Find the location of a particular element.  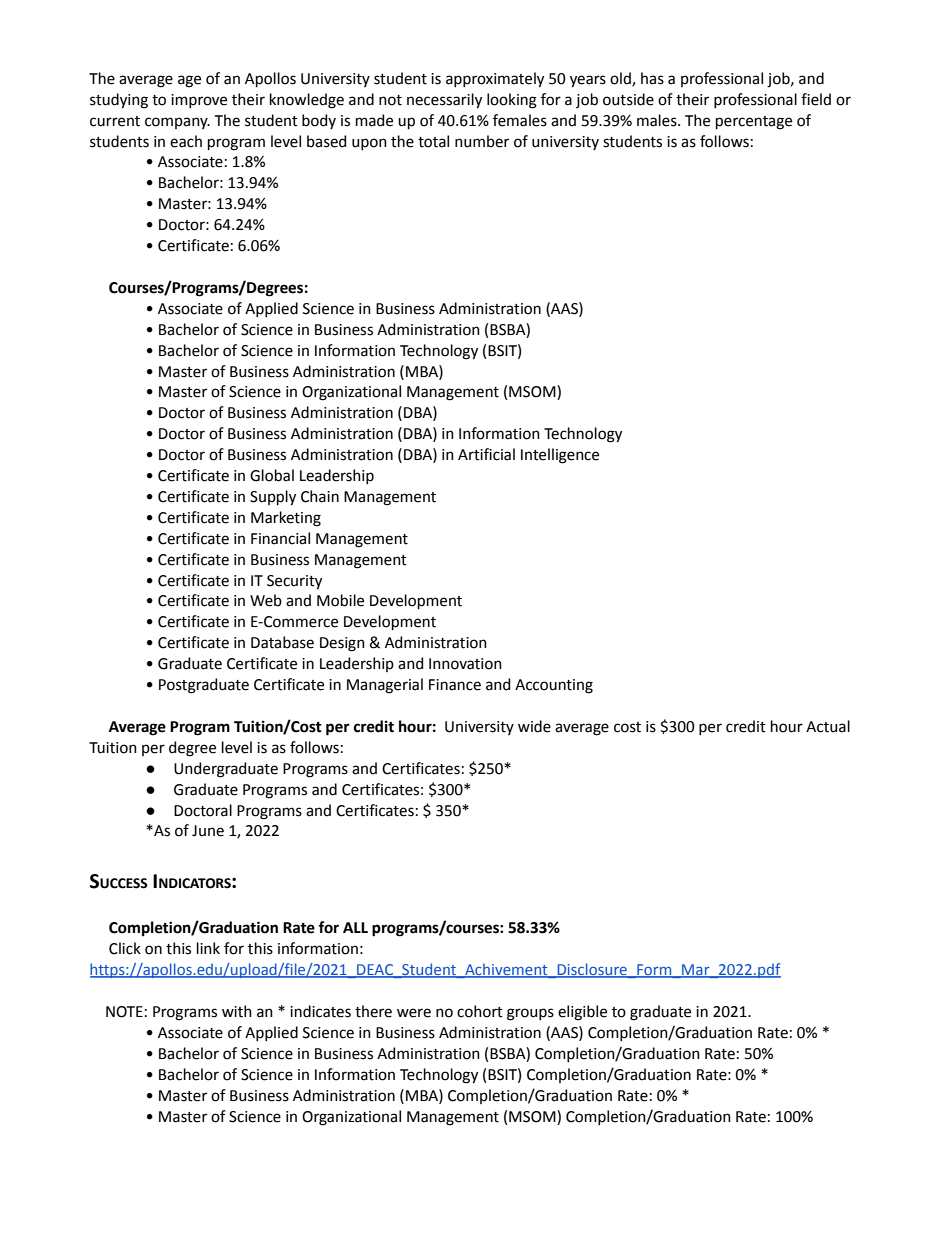

Global is located at coordinates (272, 475).
